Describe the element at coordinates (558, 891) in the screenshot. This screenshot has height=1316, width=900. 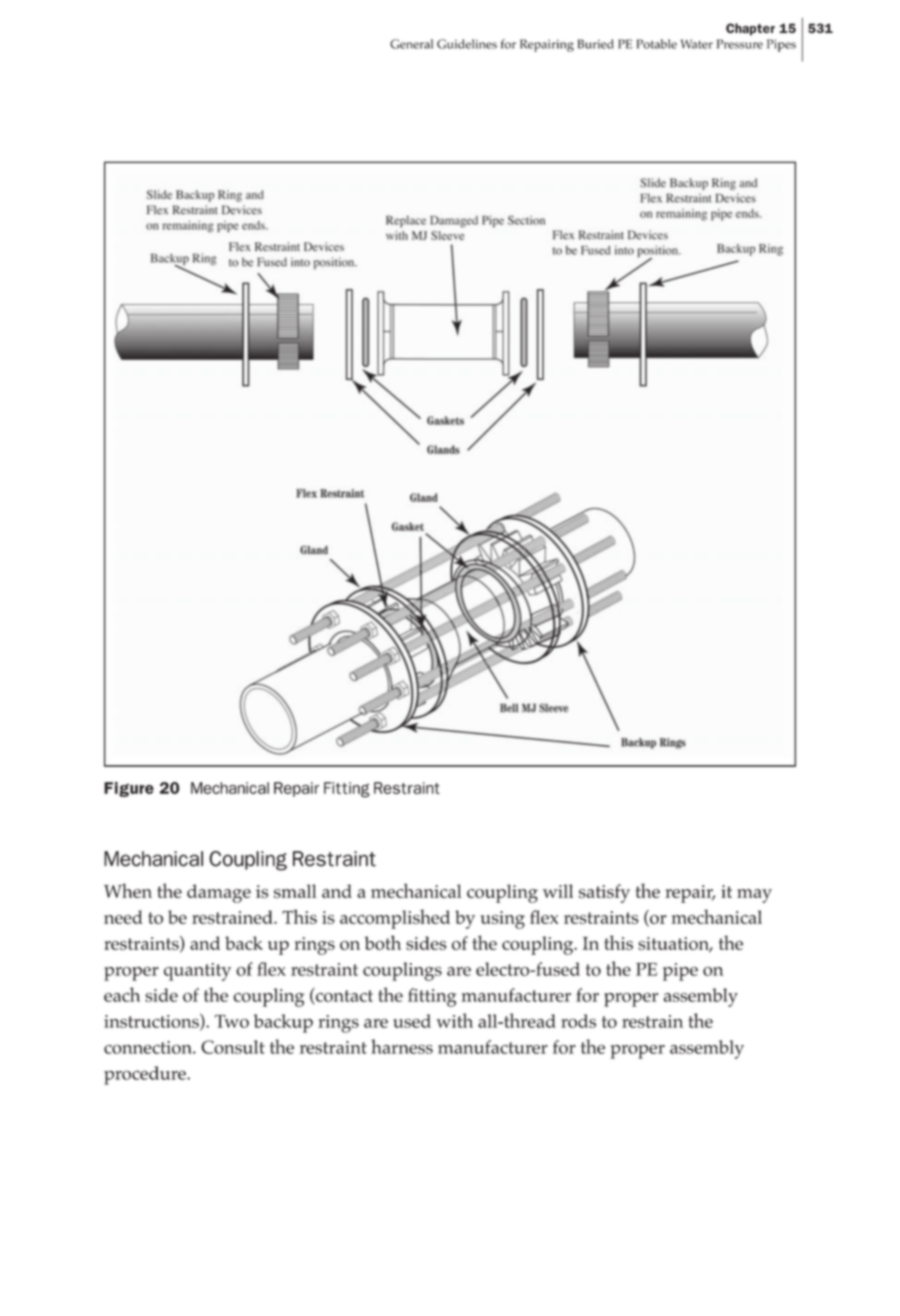
I see `will` at that location.
